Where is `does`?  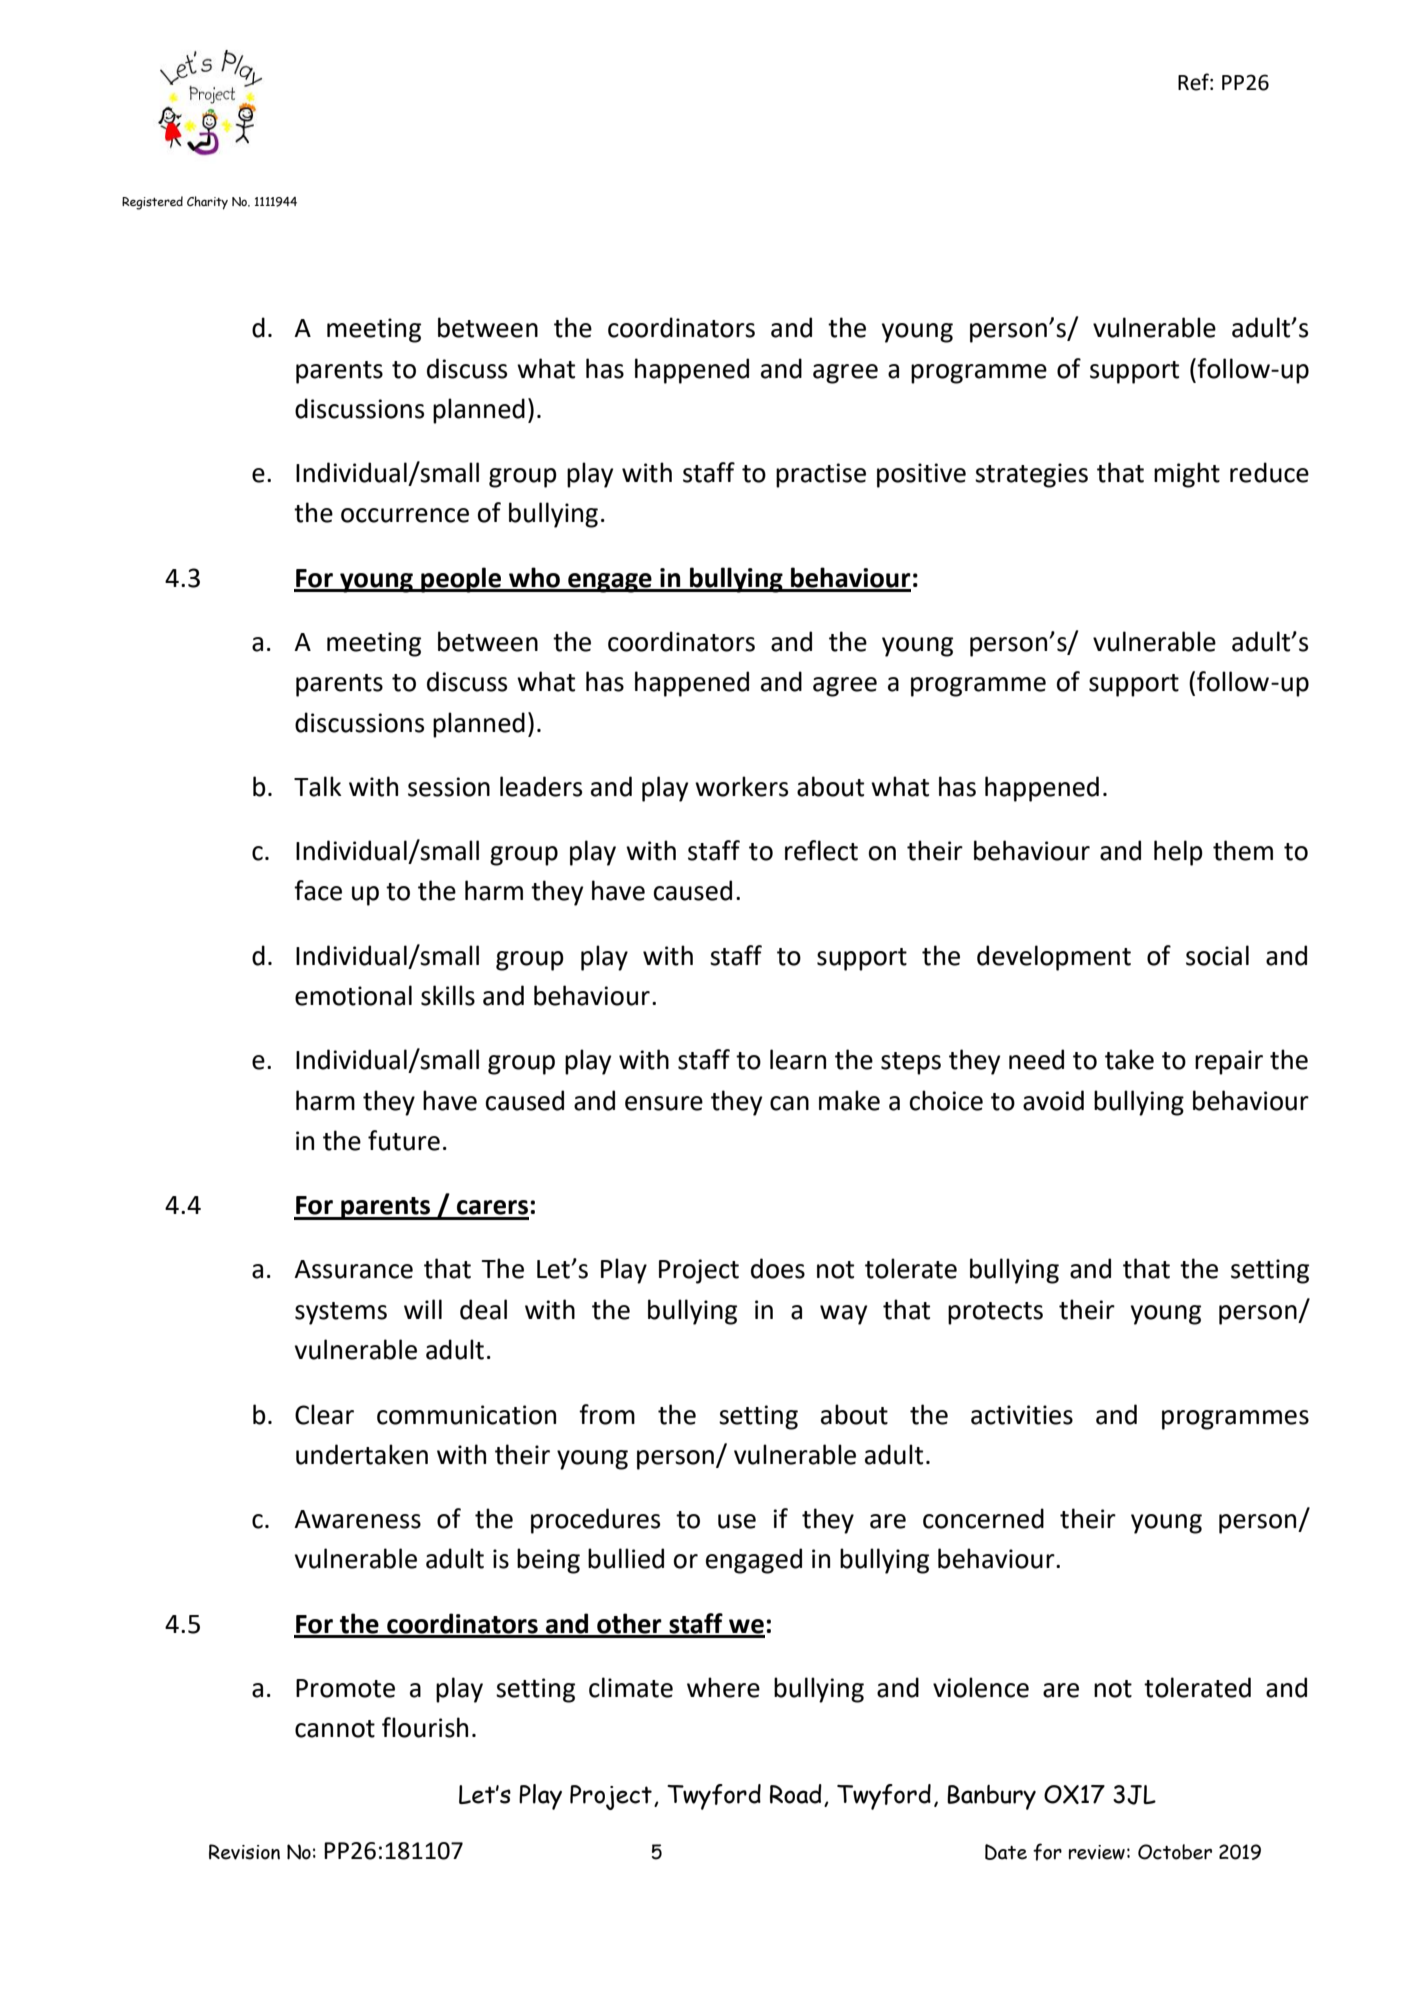
does is located at coordinates (778, 1268).
